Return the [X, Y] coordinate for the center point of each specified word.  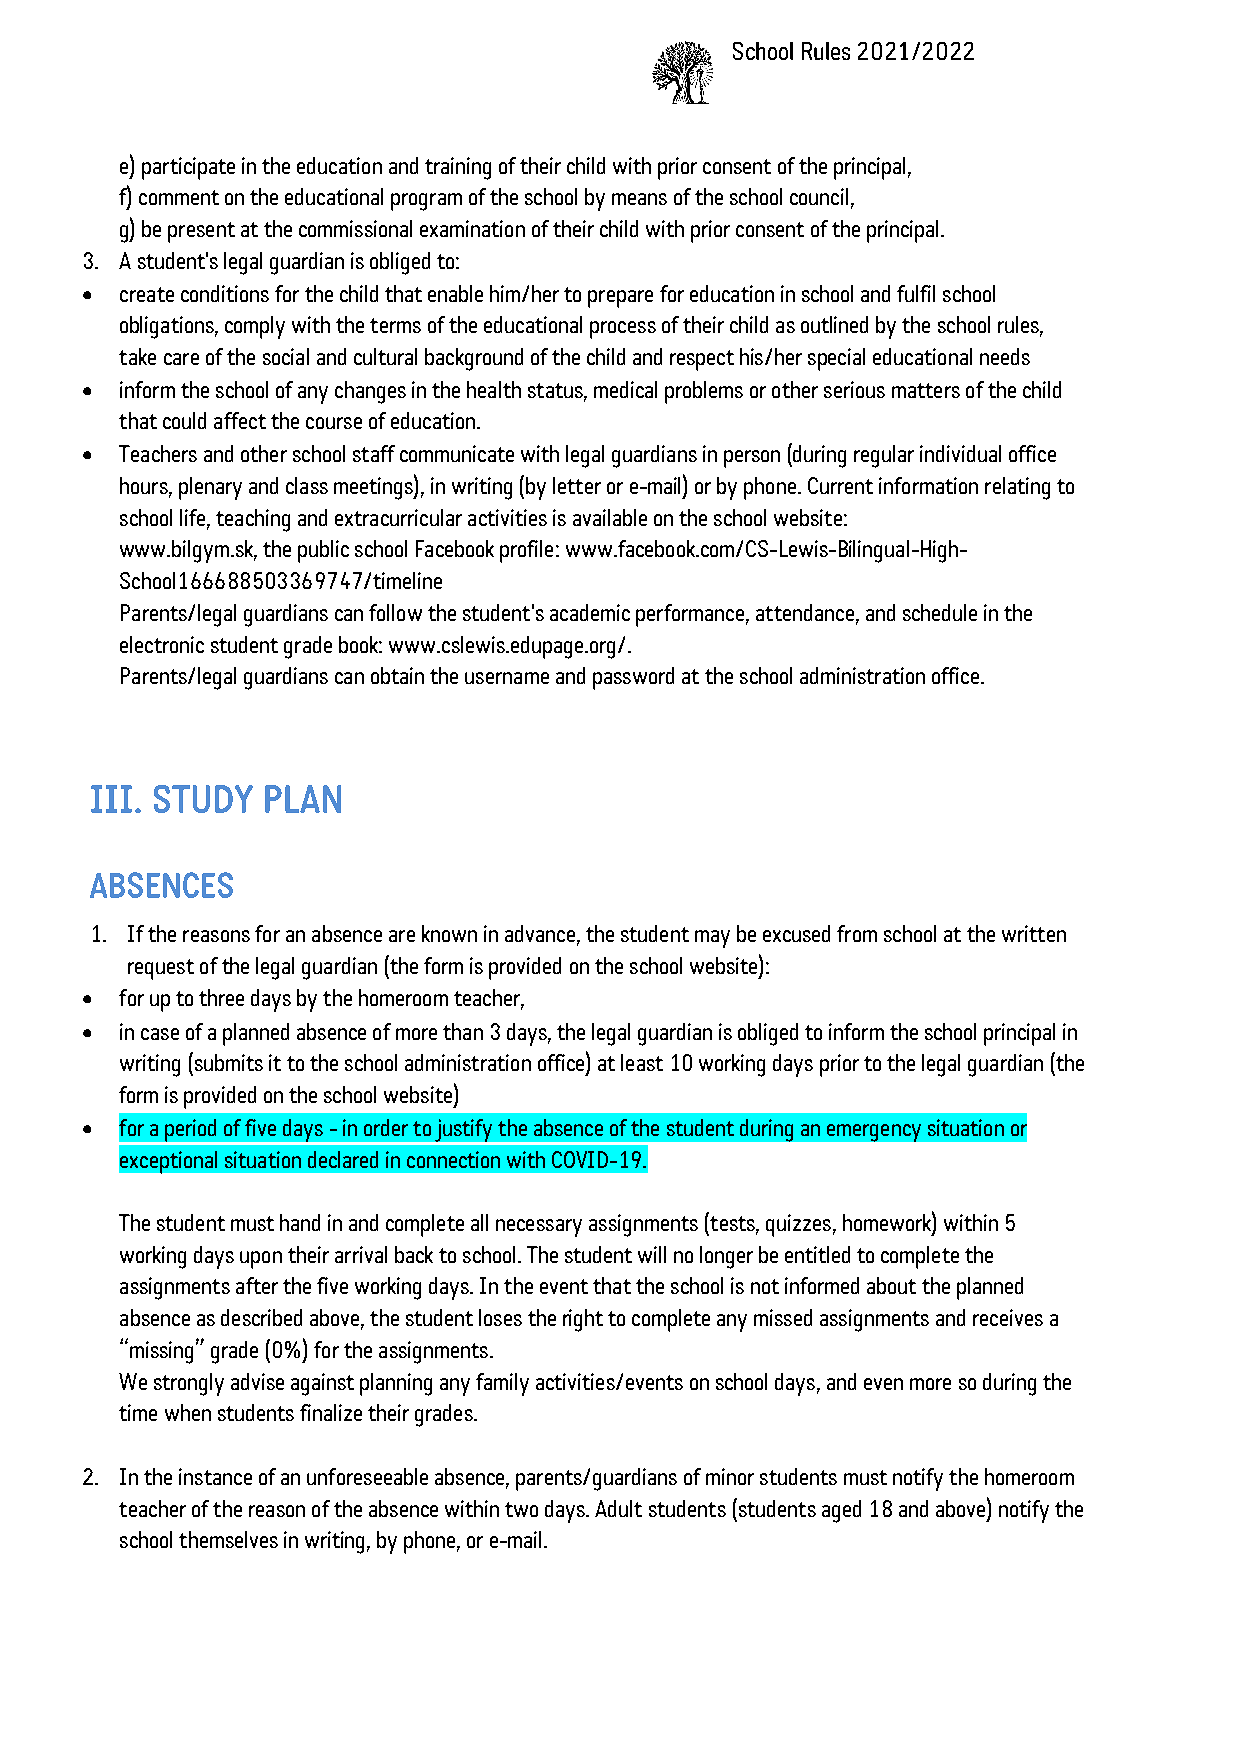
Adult [618, 1508]
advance [540, 933]
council [819, 196]
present [201, 232]
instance [215, 1476]
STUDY [203, 799]
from [857, 933]
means [639, 199]
